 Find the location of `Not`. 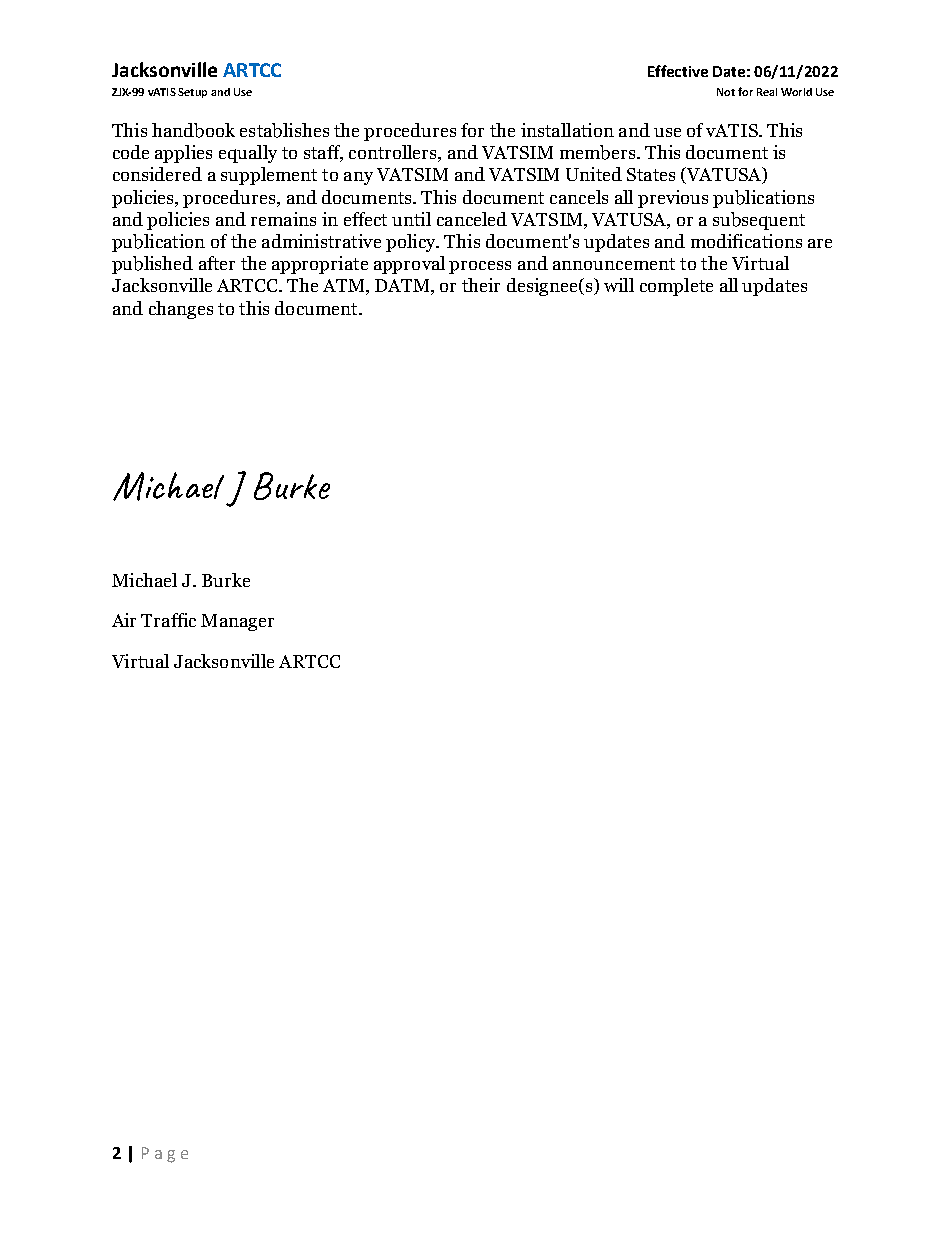

Not is located at coordinates (726, 92).
